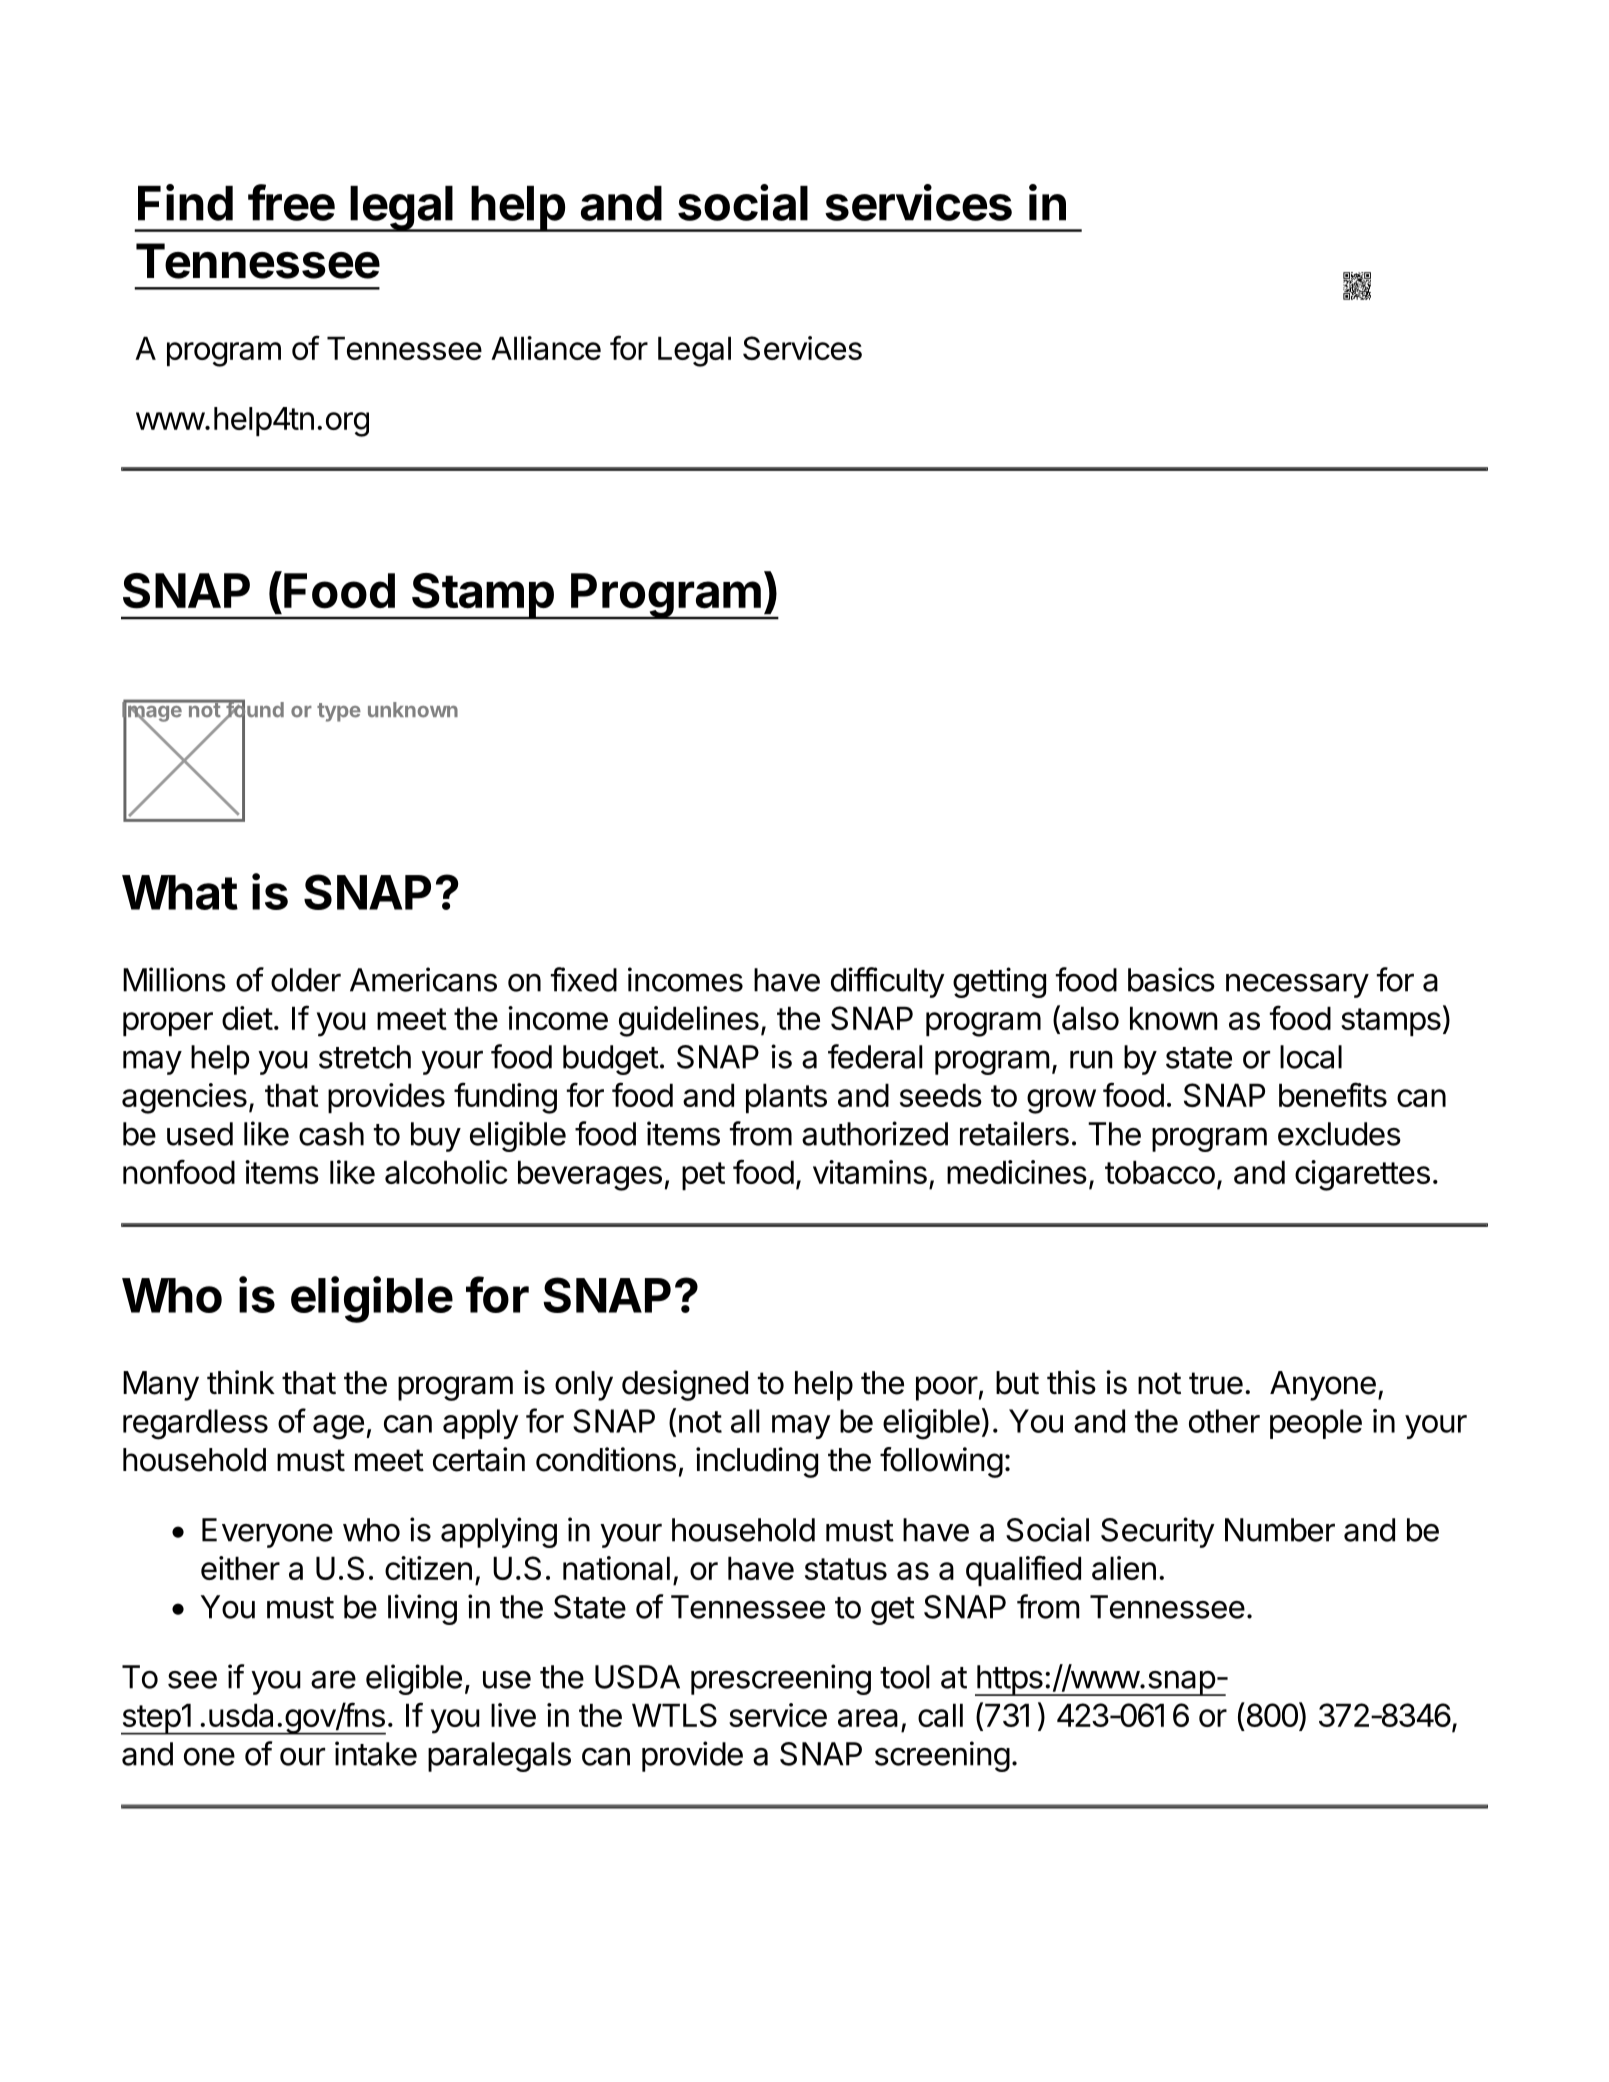  Describe the element at coordinates (306, 980) in the screenshot. I see `older` at that location.
